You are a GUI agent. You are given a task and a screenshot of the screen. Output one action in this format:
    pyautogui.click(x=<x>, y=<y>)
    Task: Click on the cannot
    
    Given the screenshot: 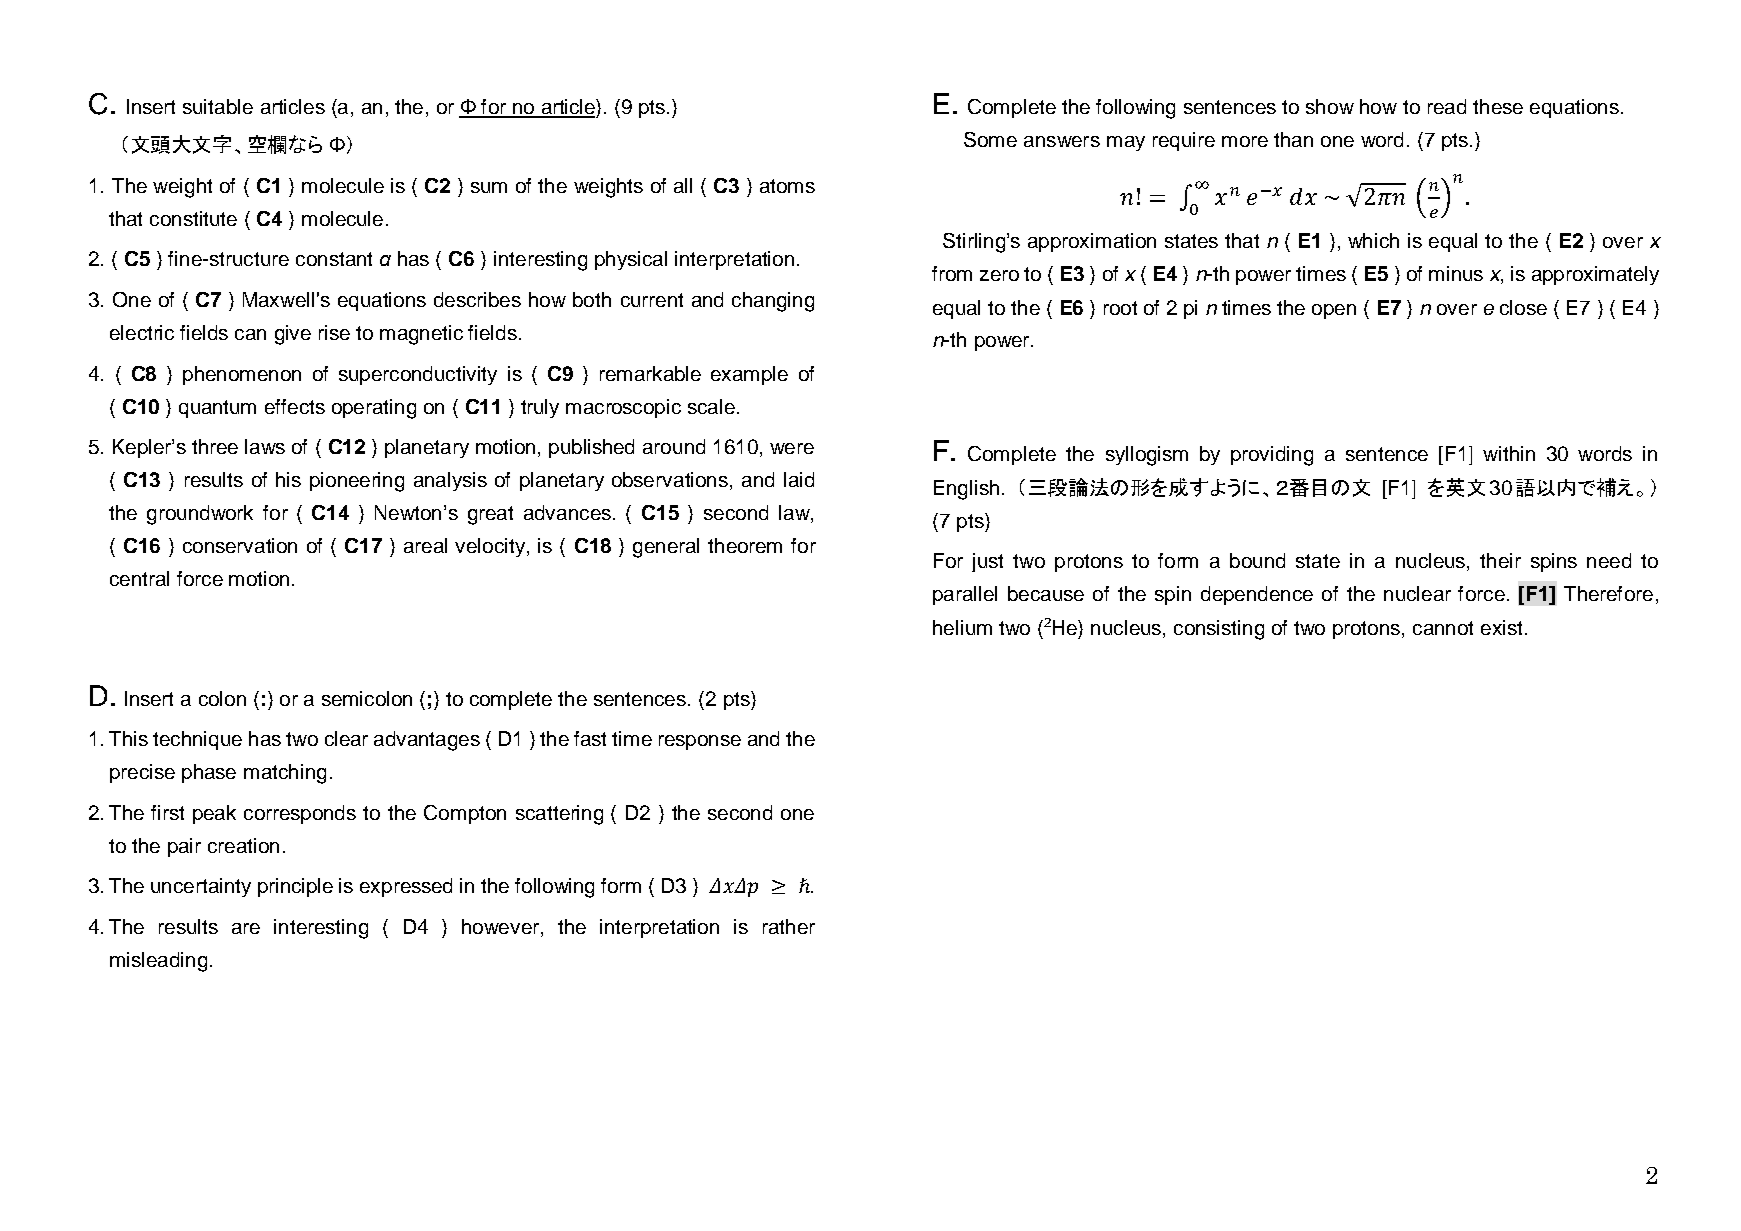 What is the action you would take?
    pyautogui.click(x=1443, y=628)
